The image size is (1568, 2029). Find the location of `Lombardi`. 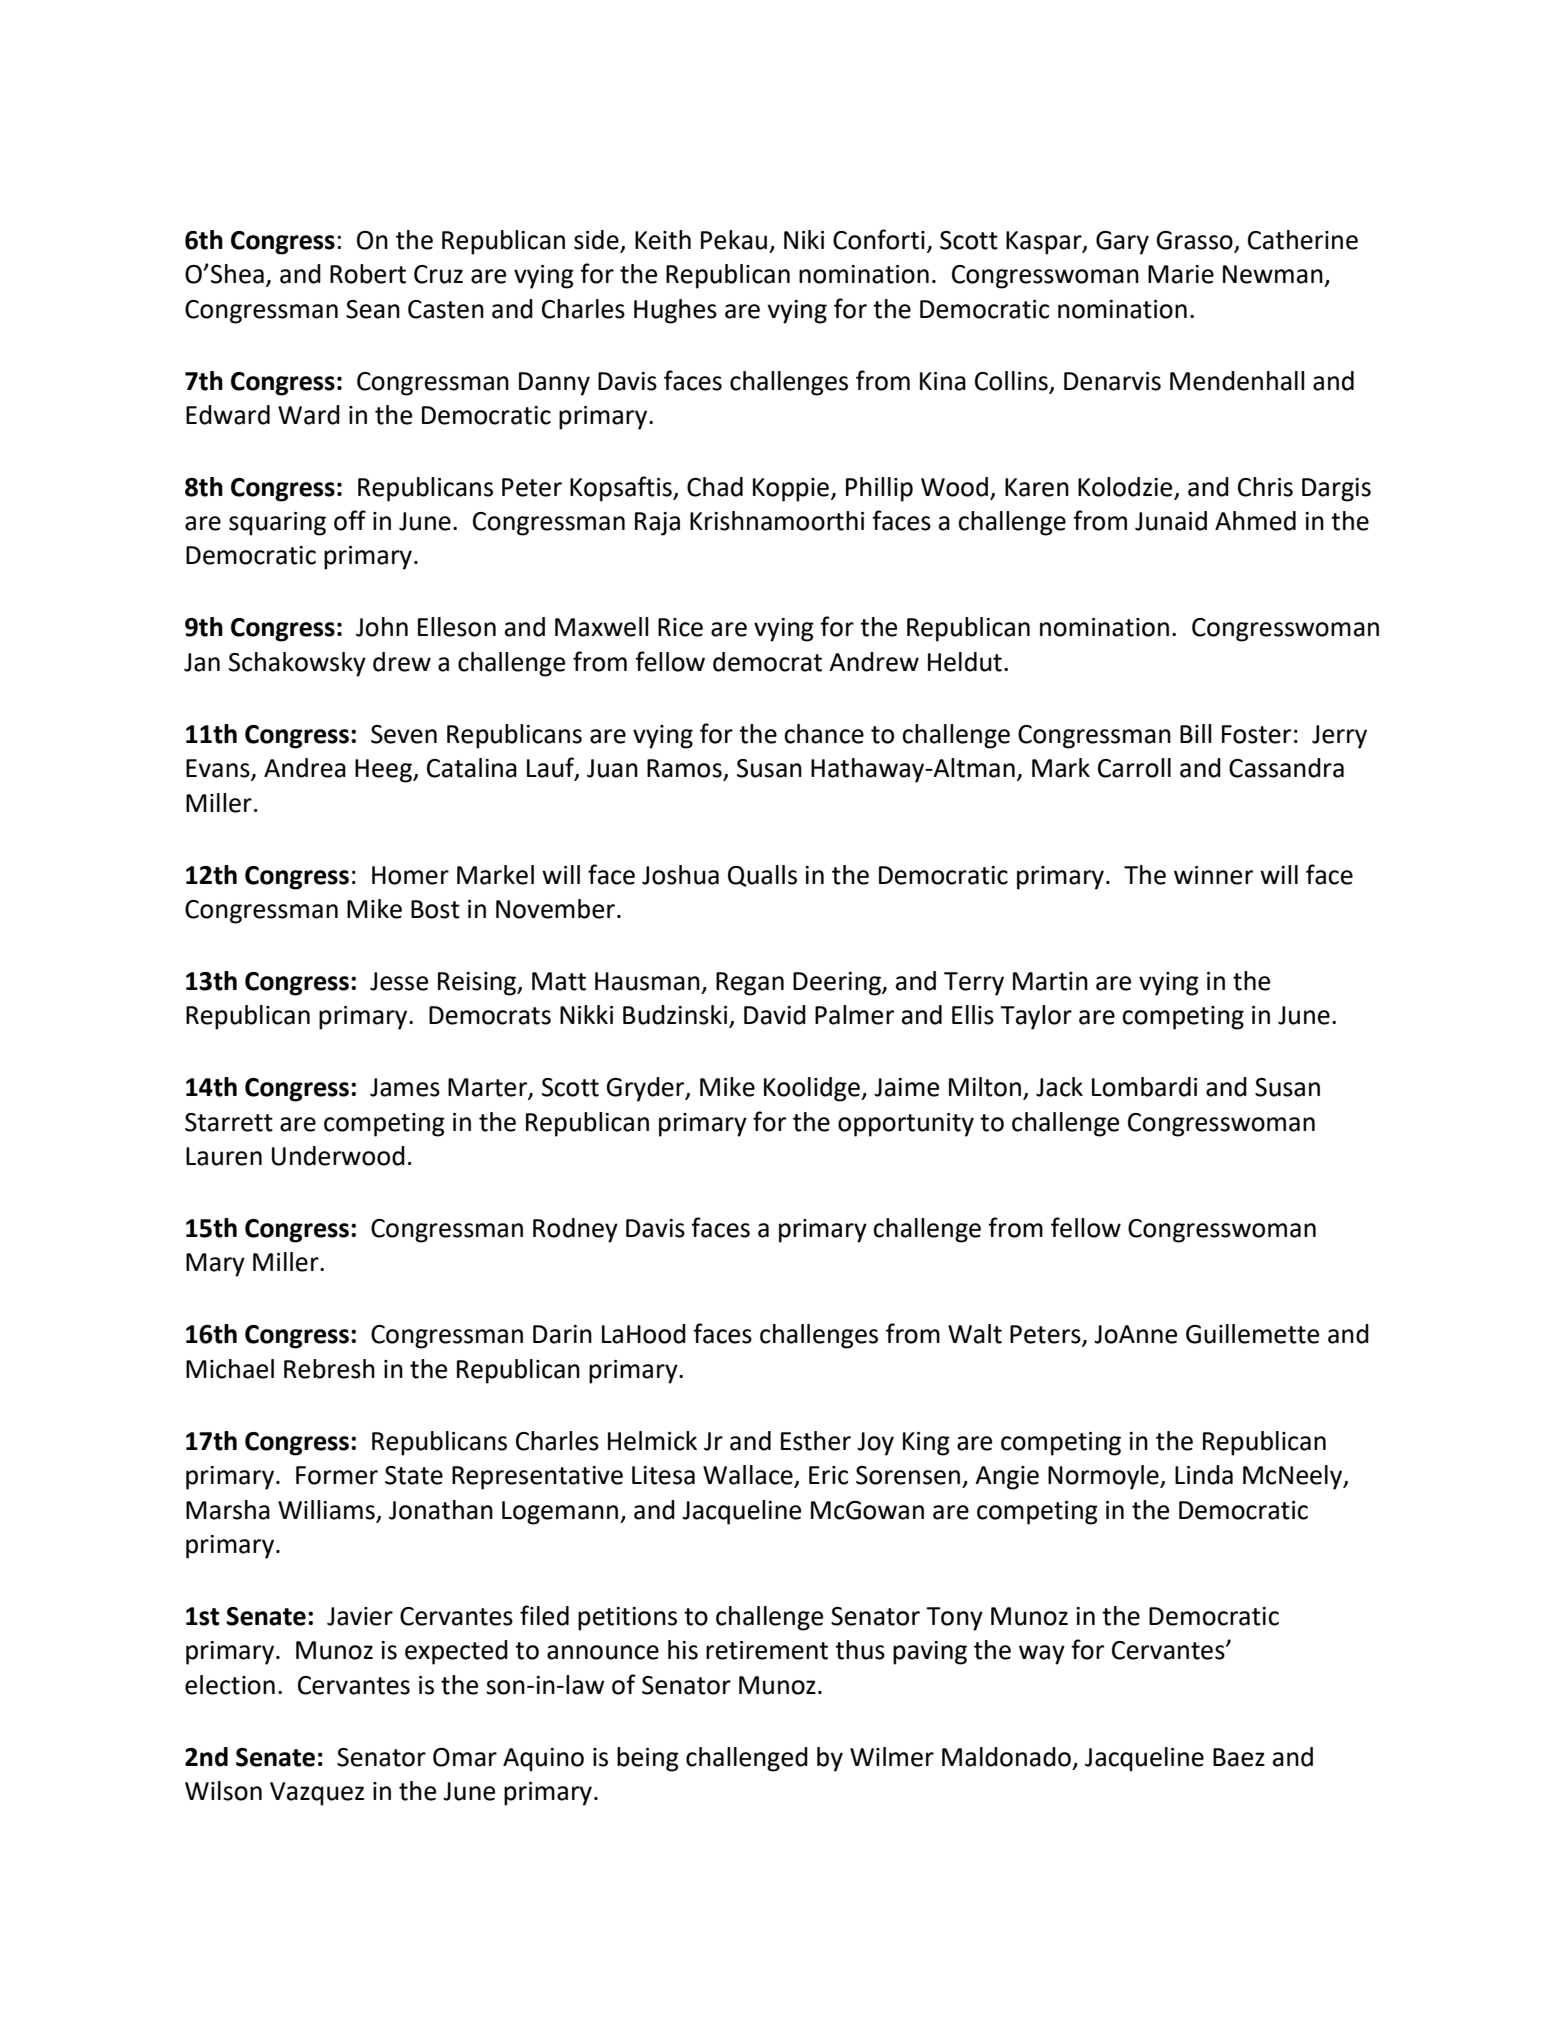

Lombardi is located at coordinates (1144, 1087).
